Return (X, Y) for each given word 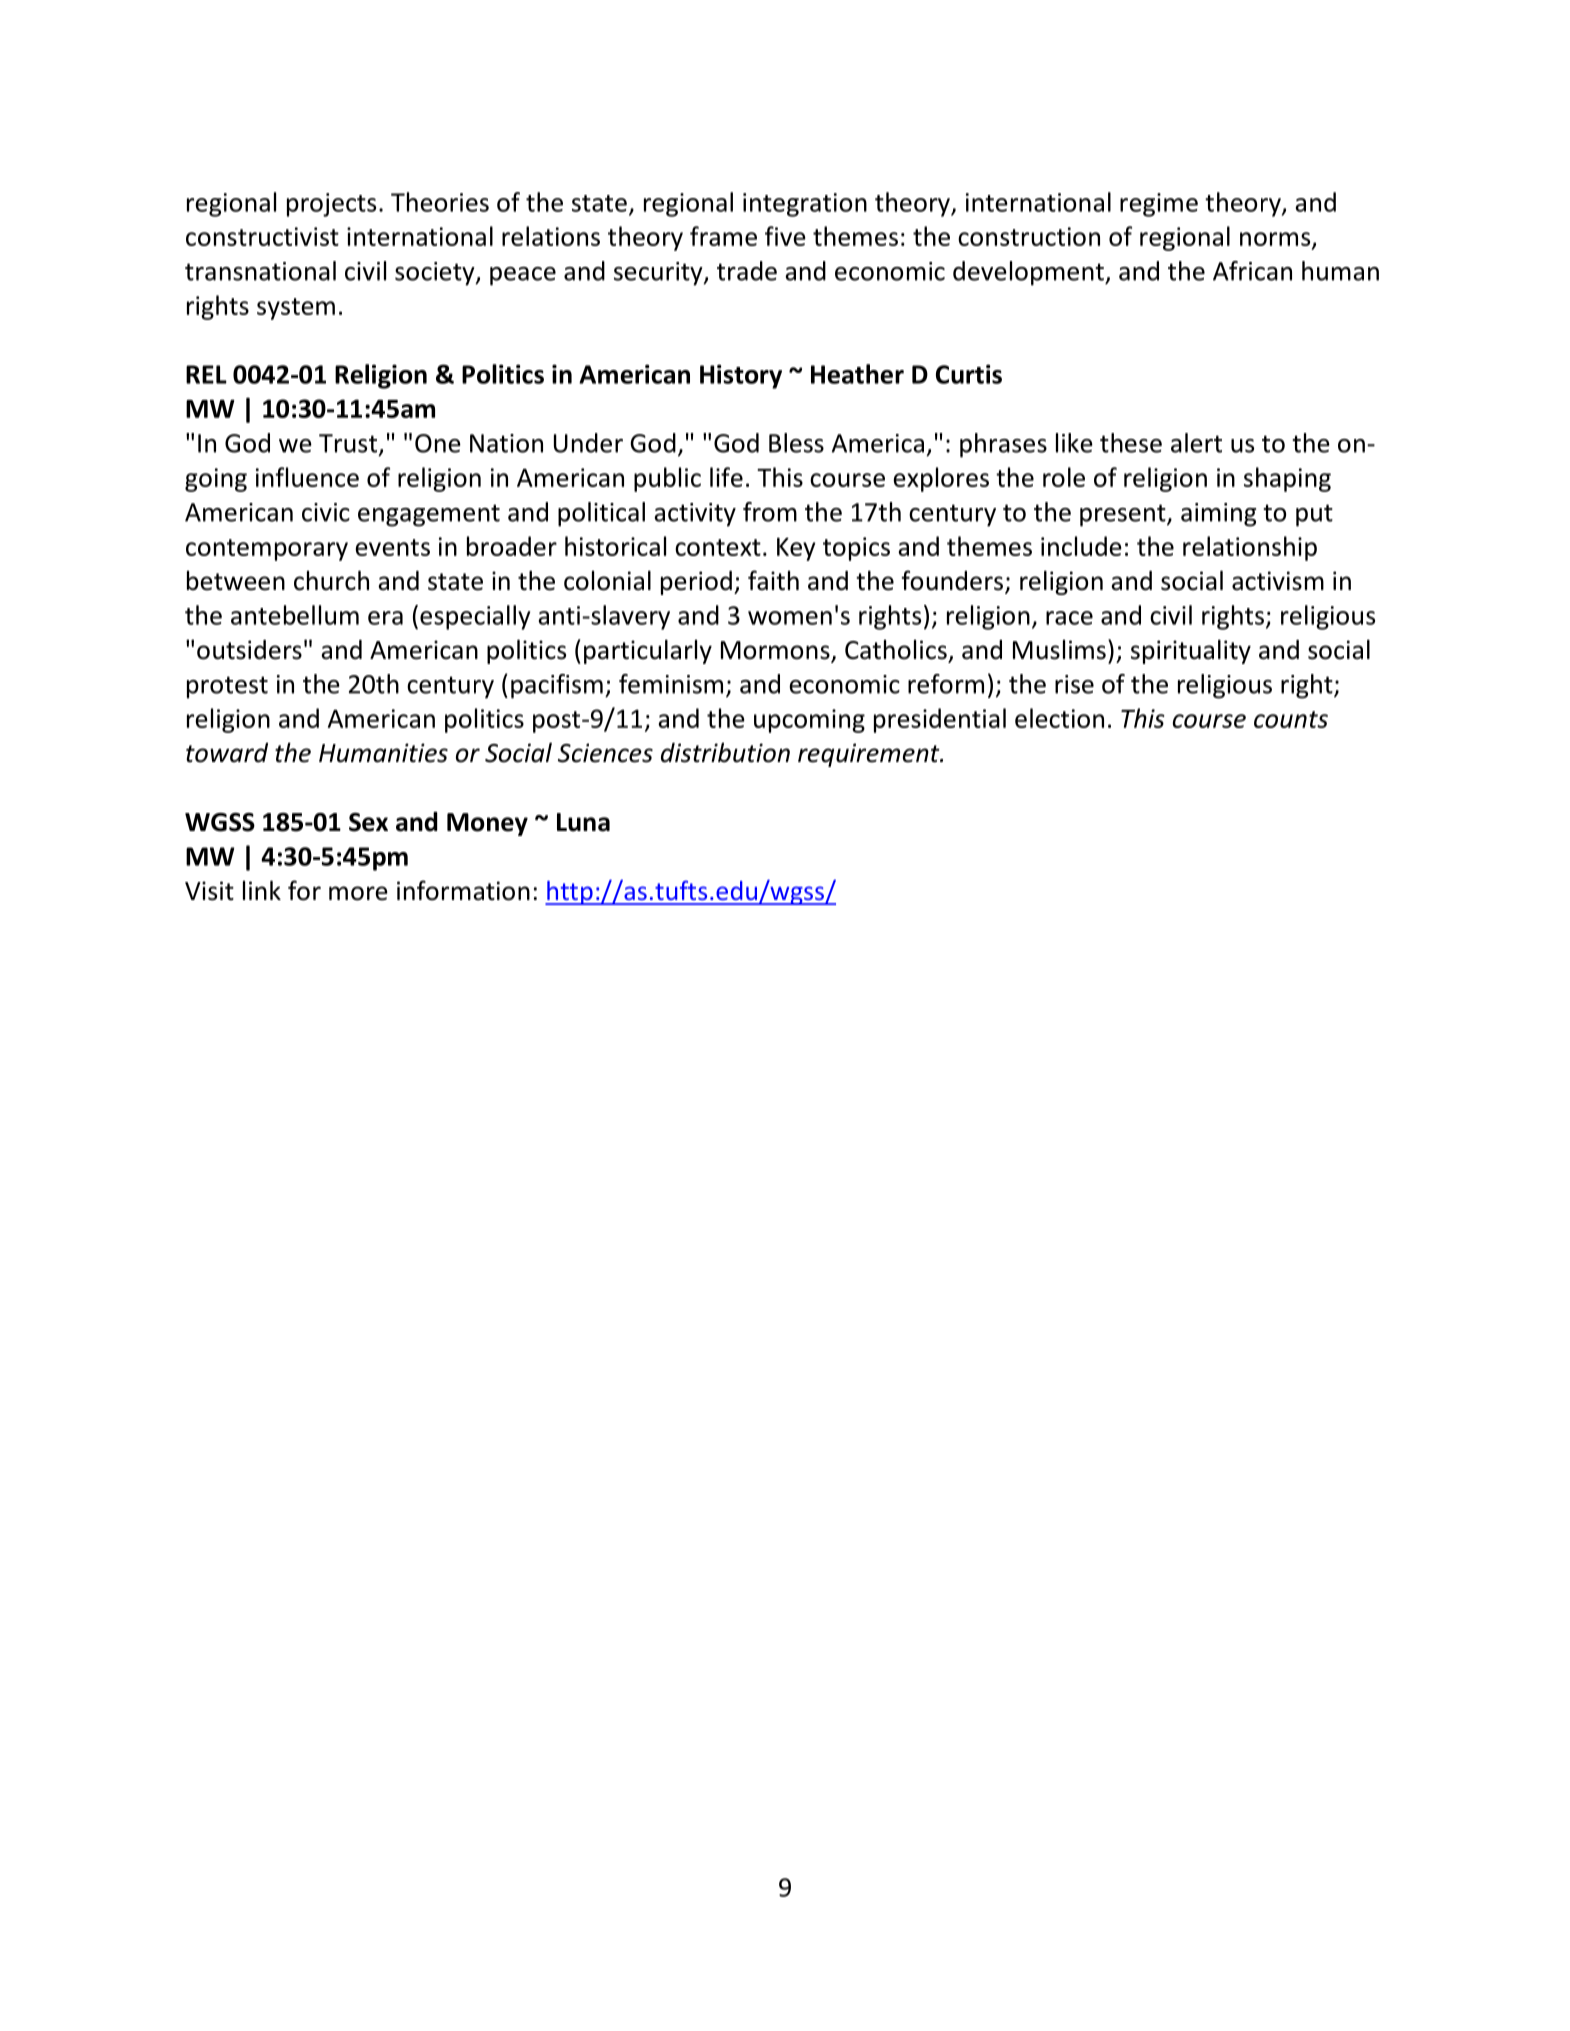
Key (796, 549)
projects (331, 205)
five (785, 236)
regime (1159, 205)
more (358, 893)
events (392, 547)
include (1081, 546)
